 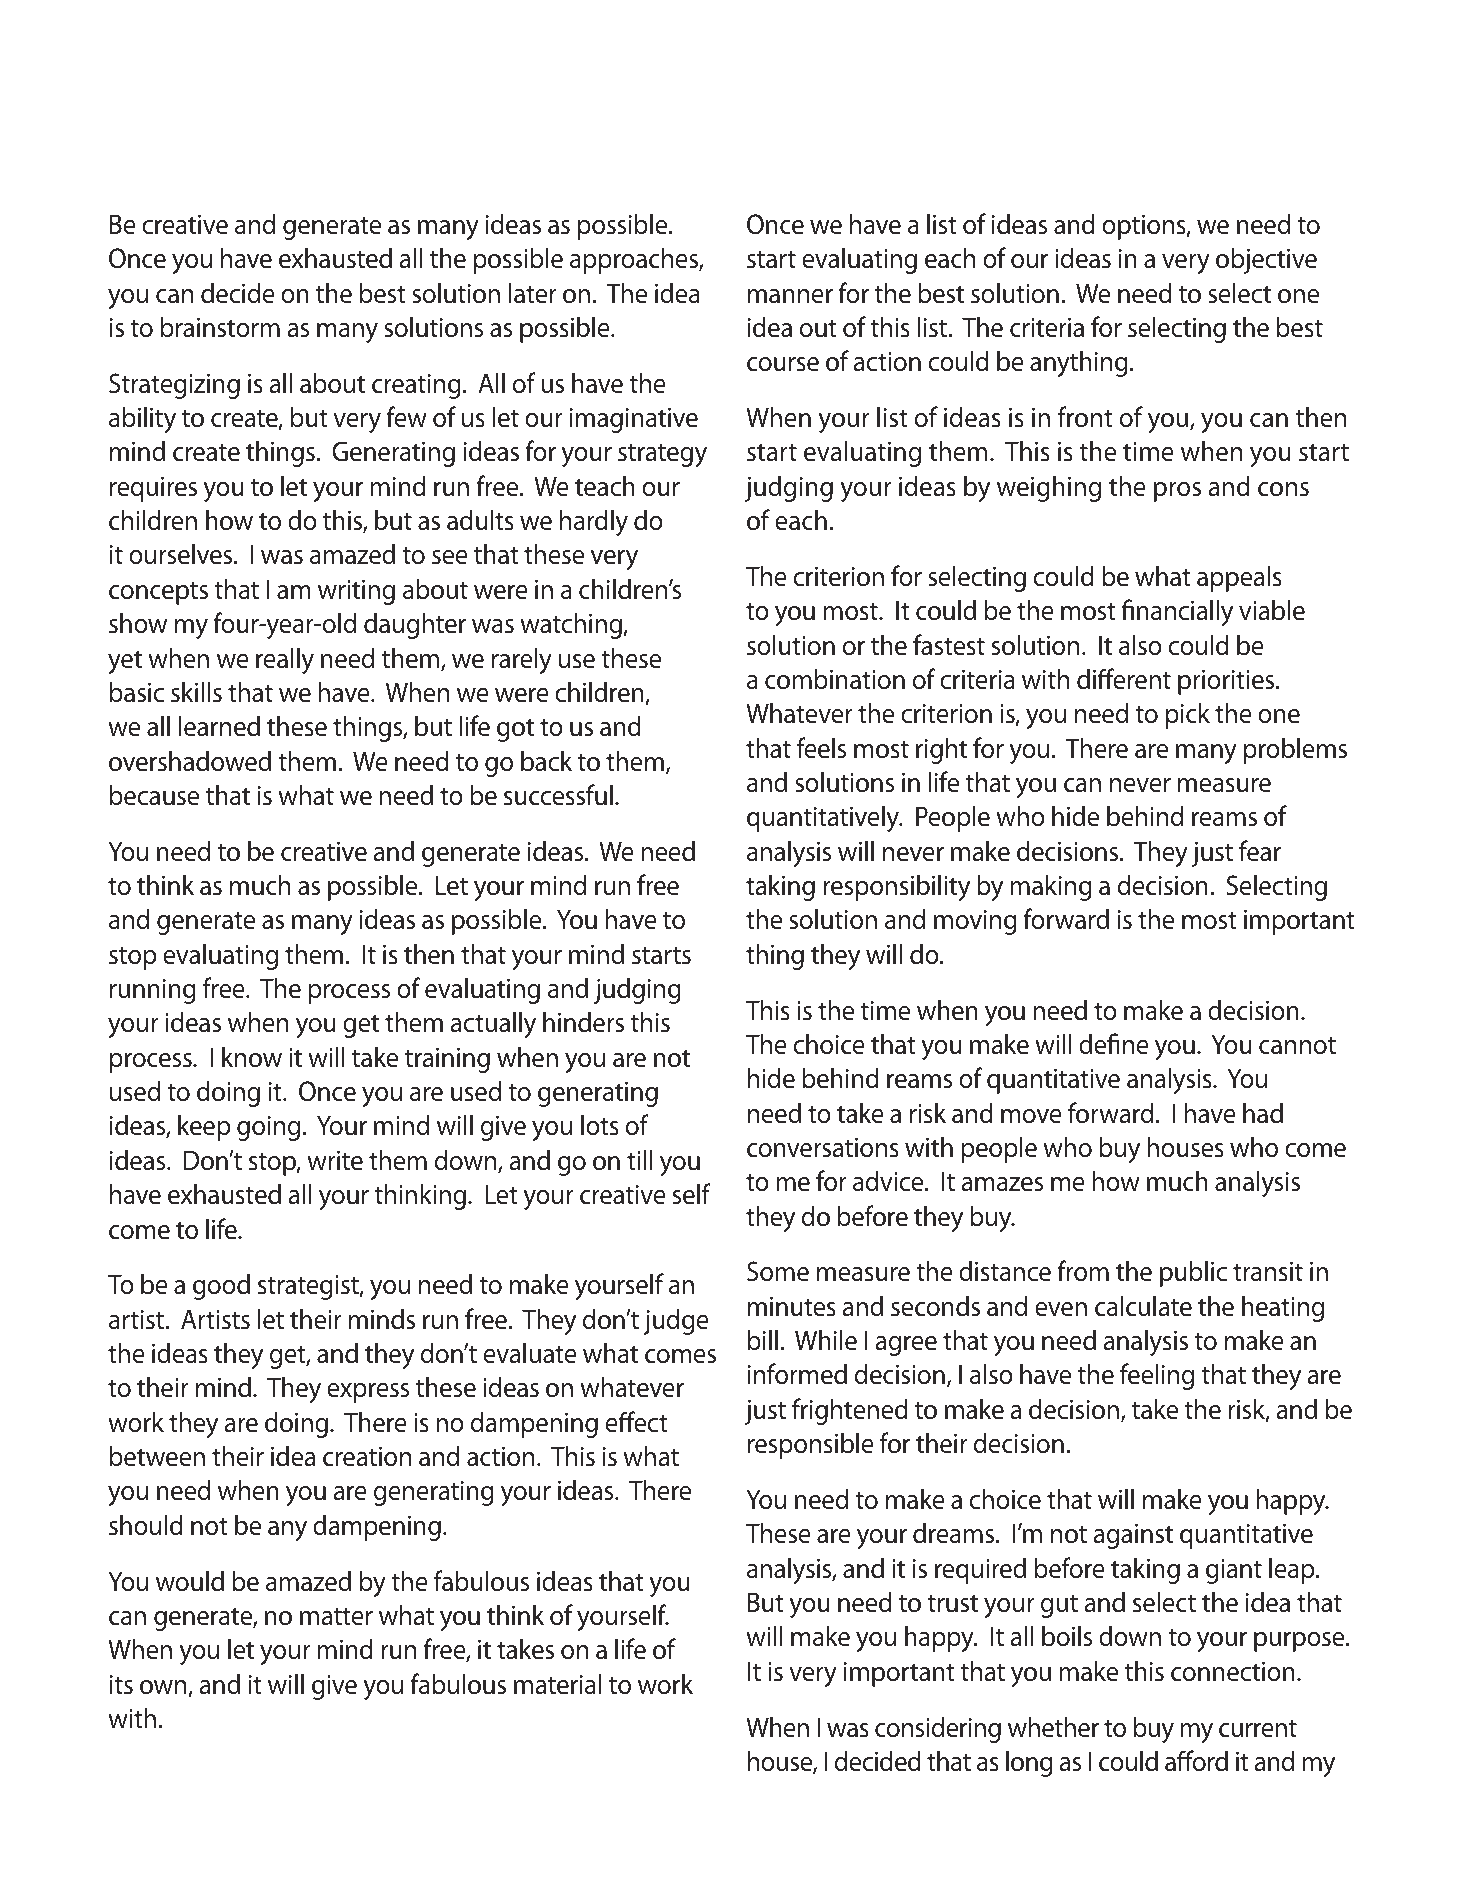 I want to click on Some, so click(x=778, y=1271).
